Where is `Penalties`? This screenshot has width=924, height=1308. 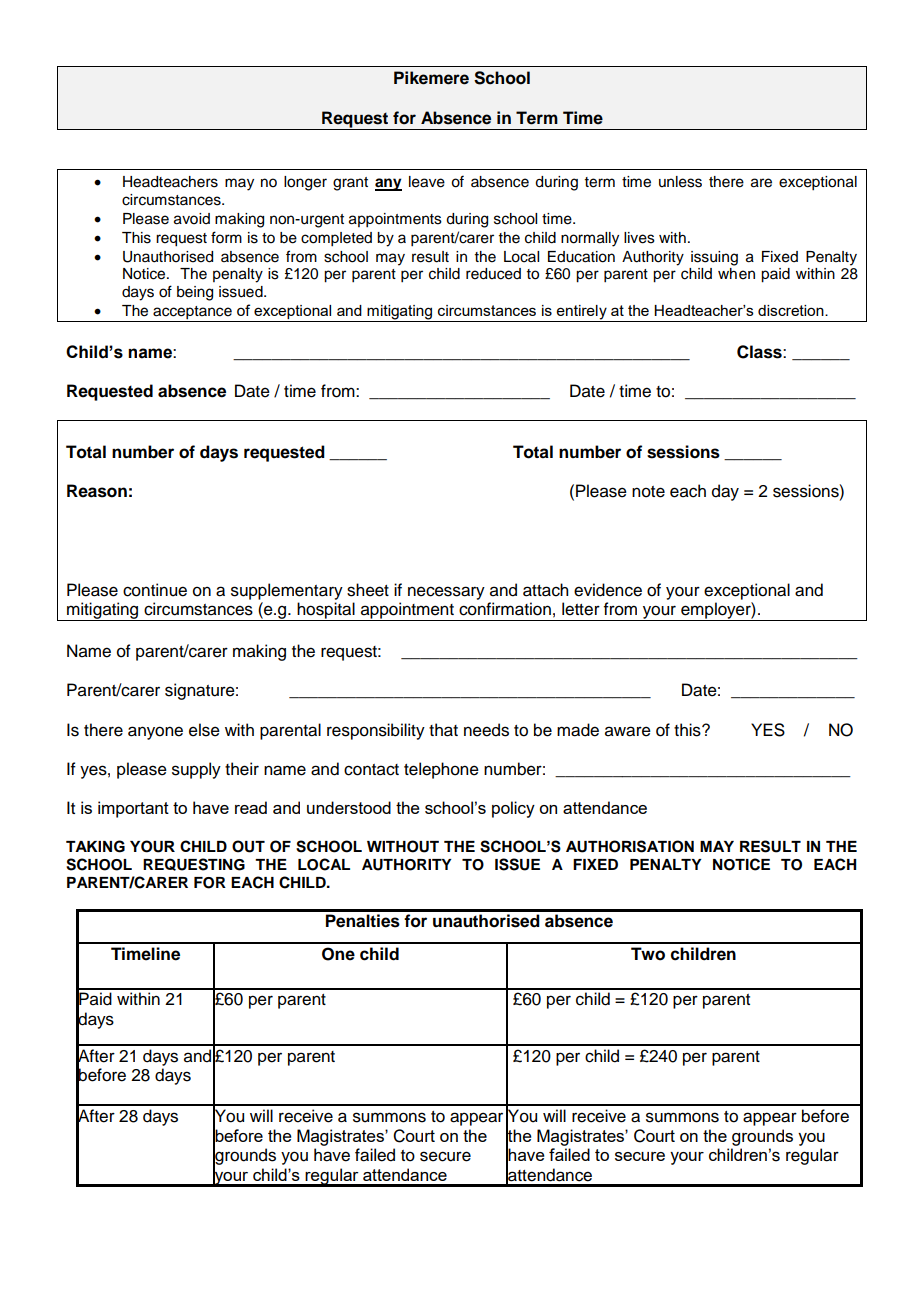
Penalties is located at coordinates (363, 921).
